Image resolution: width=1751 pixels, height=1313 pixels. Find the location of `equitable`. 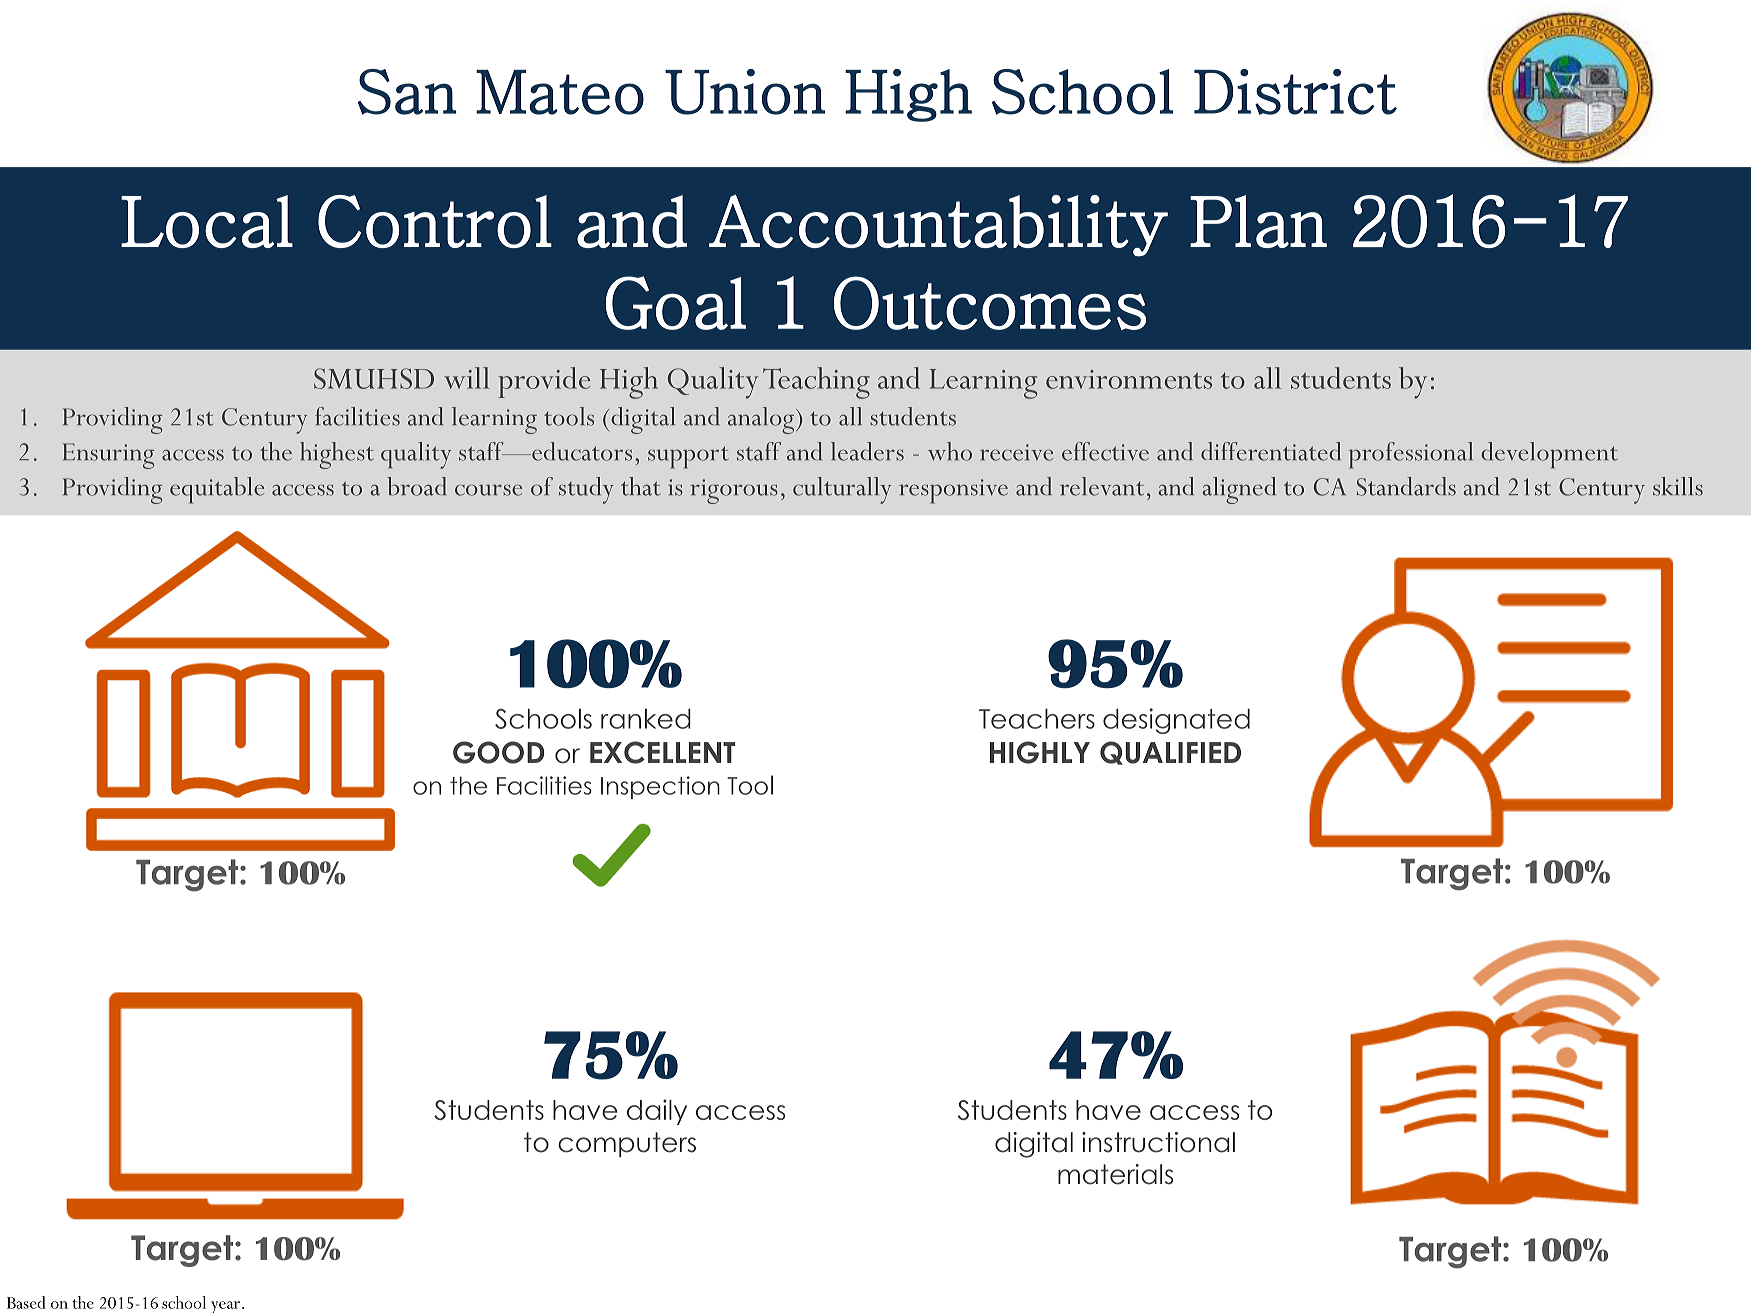

equitable is located at coordinates (217, 490).
